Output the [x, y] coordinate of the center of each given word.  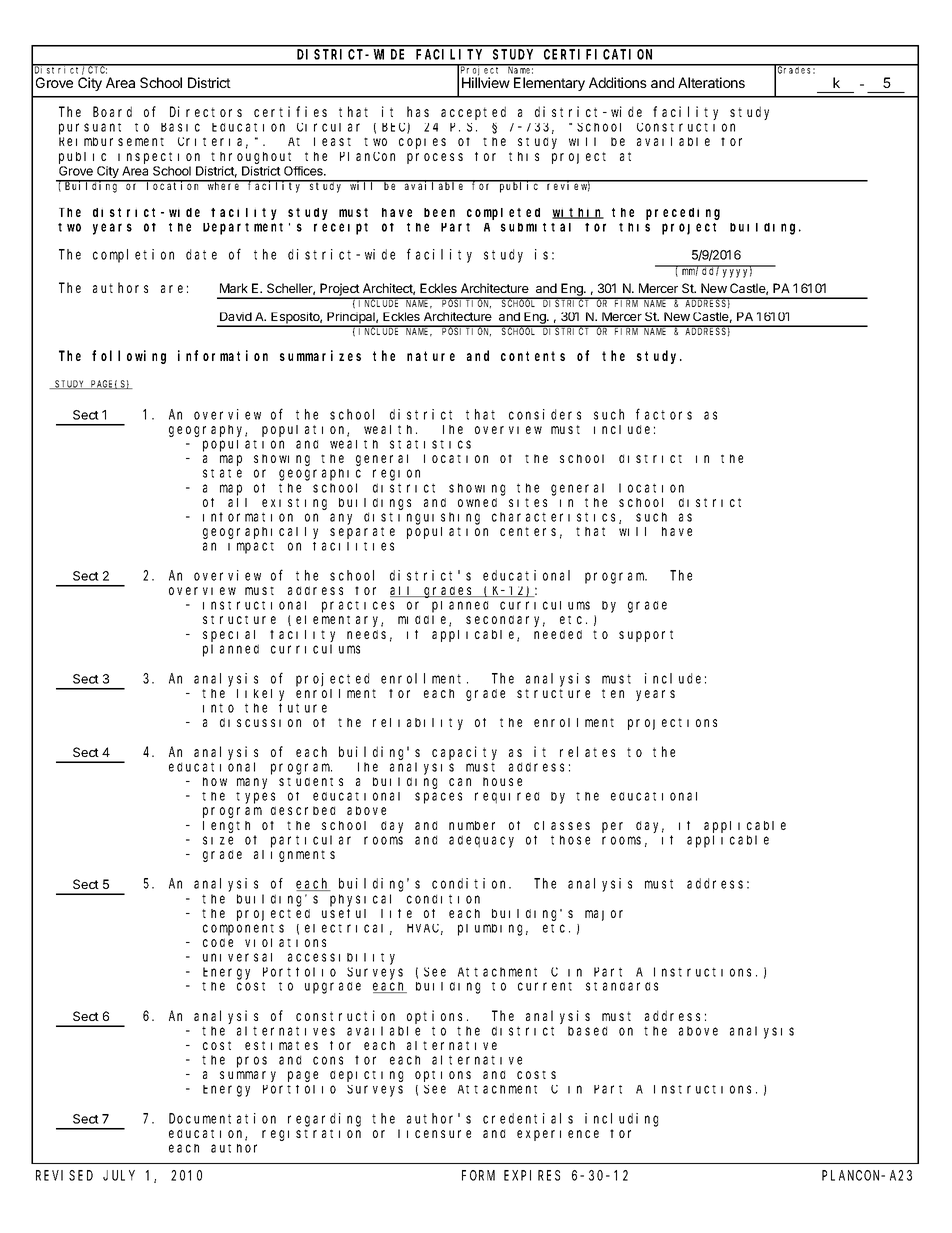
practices [358, 607]
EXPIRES [532, 1175]
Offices [304, 171]
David [236, 316]
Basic [180, 127]
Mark [234, 288]
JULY [119, 1175]
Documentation [222, 1118]
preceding [683, 214]
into [218, 708]
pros [252, 1062]
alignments [294, 854]
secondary [505, 621]
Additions [618, 82]
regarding [324, 1120]
